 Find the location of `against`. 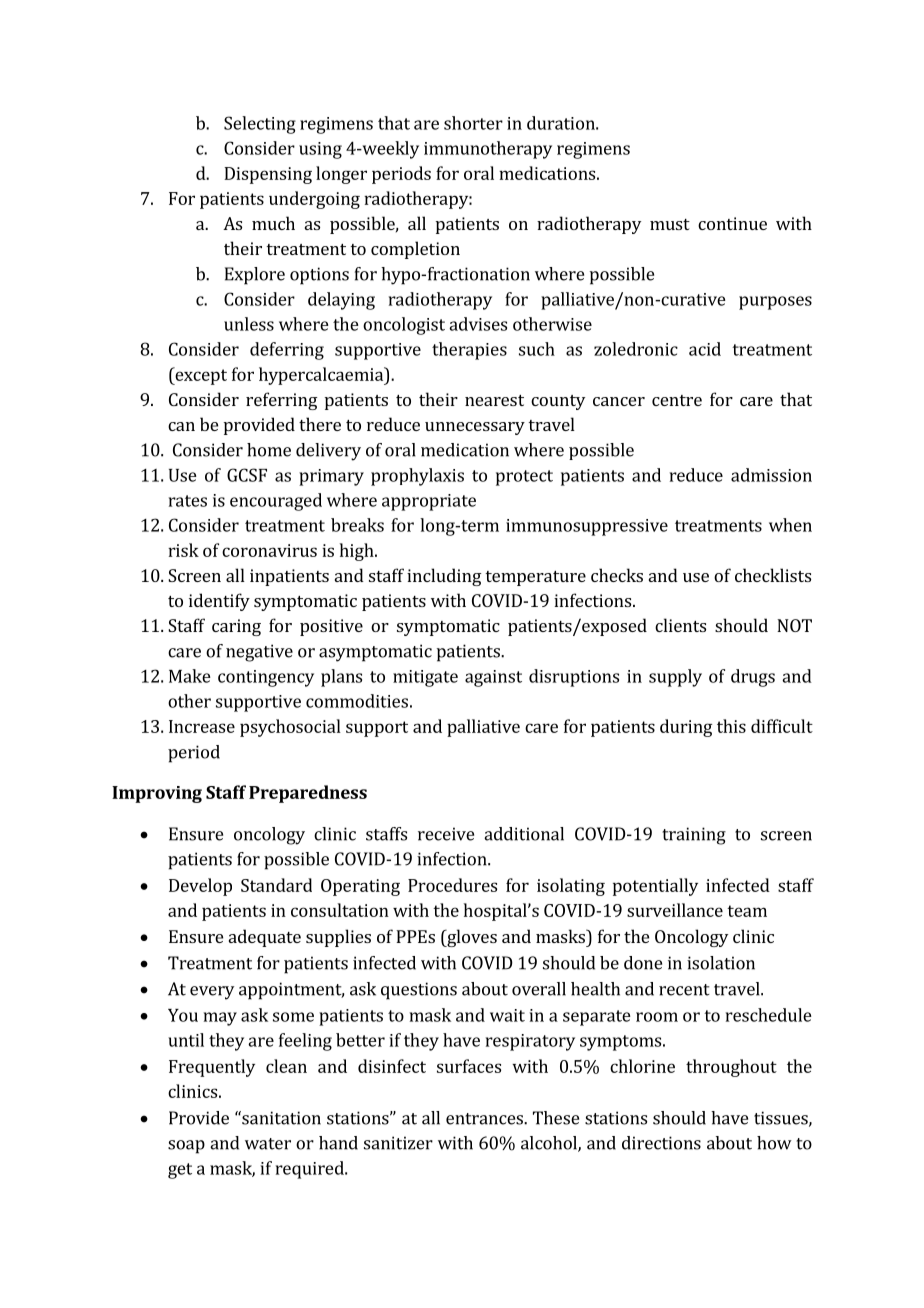

against is located at coordinates (493, 678).
